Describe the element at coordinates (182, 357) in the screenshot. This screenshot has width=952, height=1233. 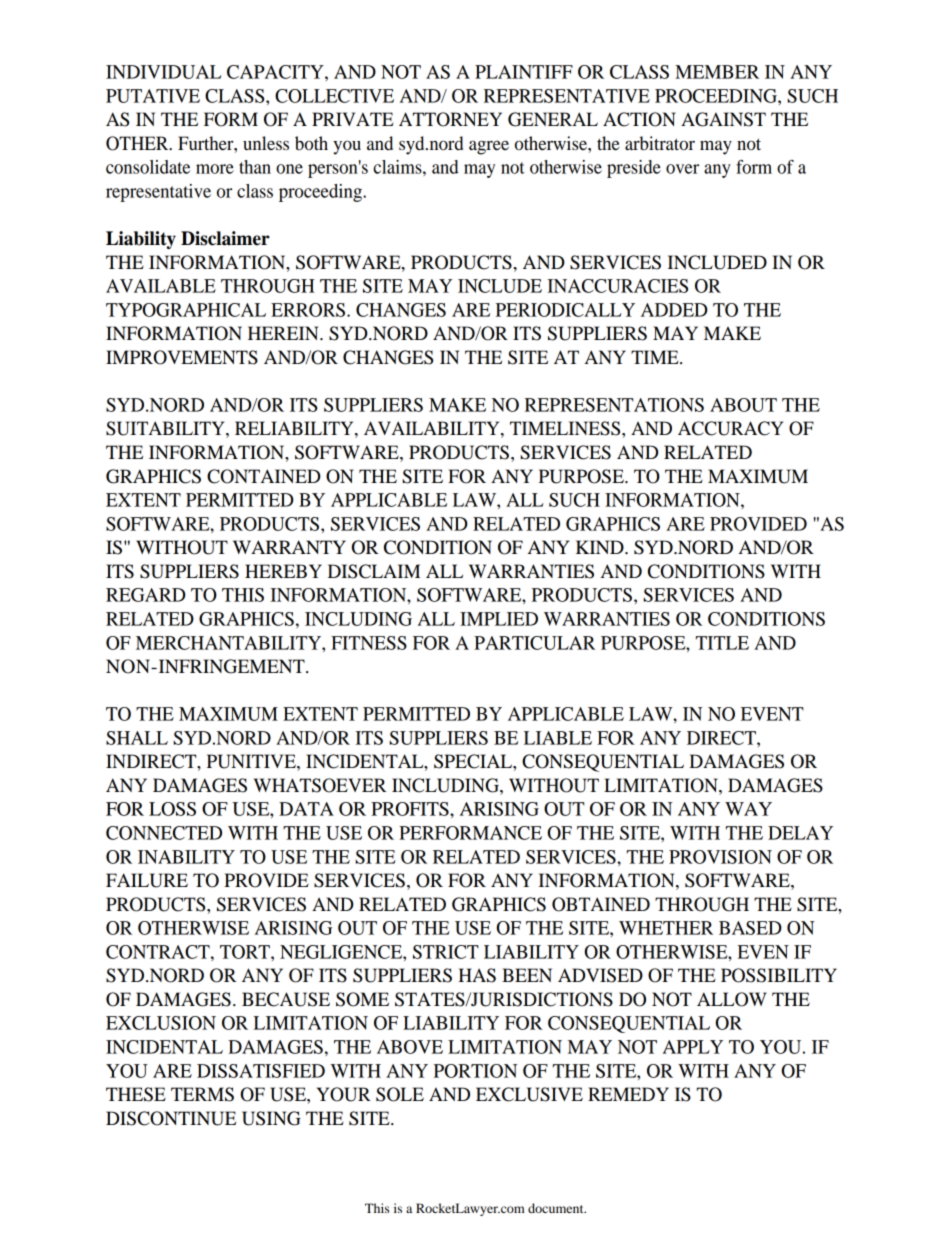
I see `IMPROVEMENTS` at that location.
